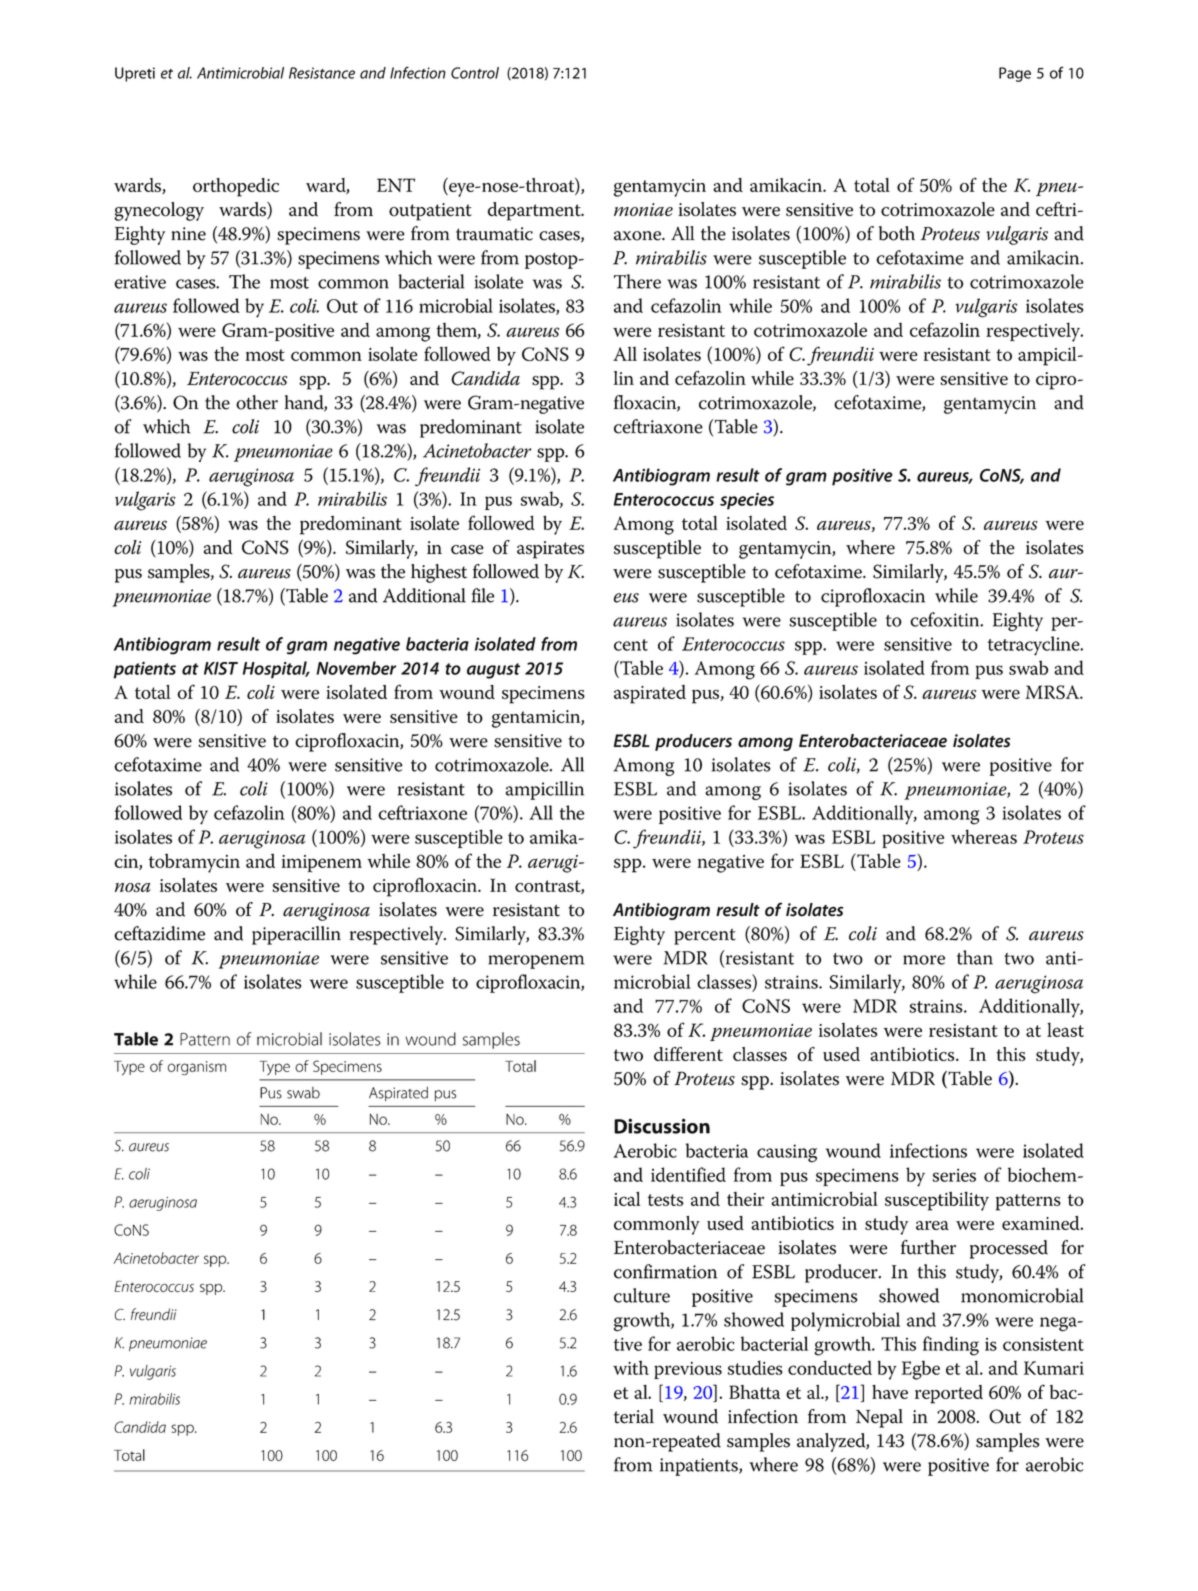 This screenshot has height=1591, width=1198. I want to click on Page, so click(1015, 74).
